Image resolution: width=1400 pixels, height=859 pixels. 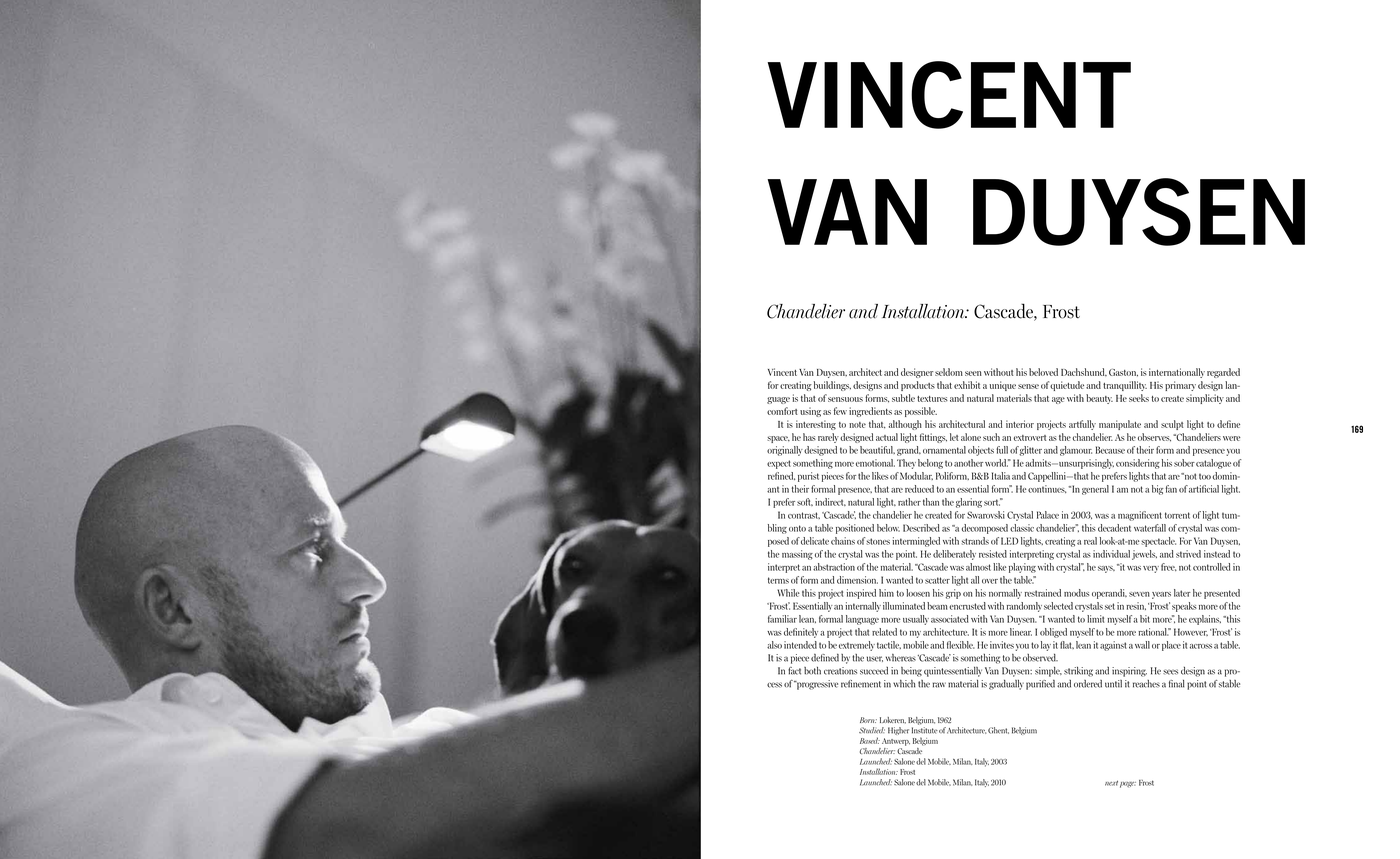 What do you see at coordinates (1002, 386) in the screenshot?
I see `unique` at bounding box center [1002, 386].
